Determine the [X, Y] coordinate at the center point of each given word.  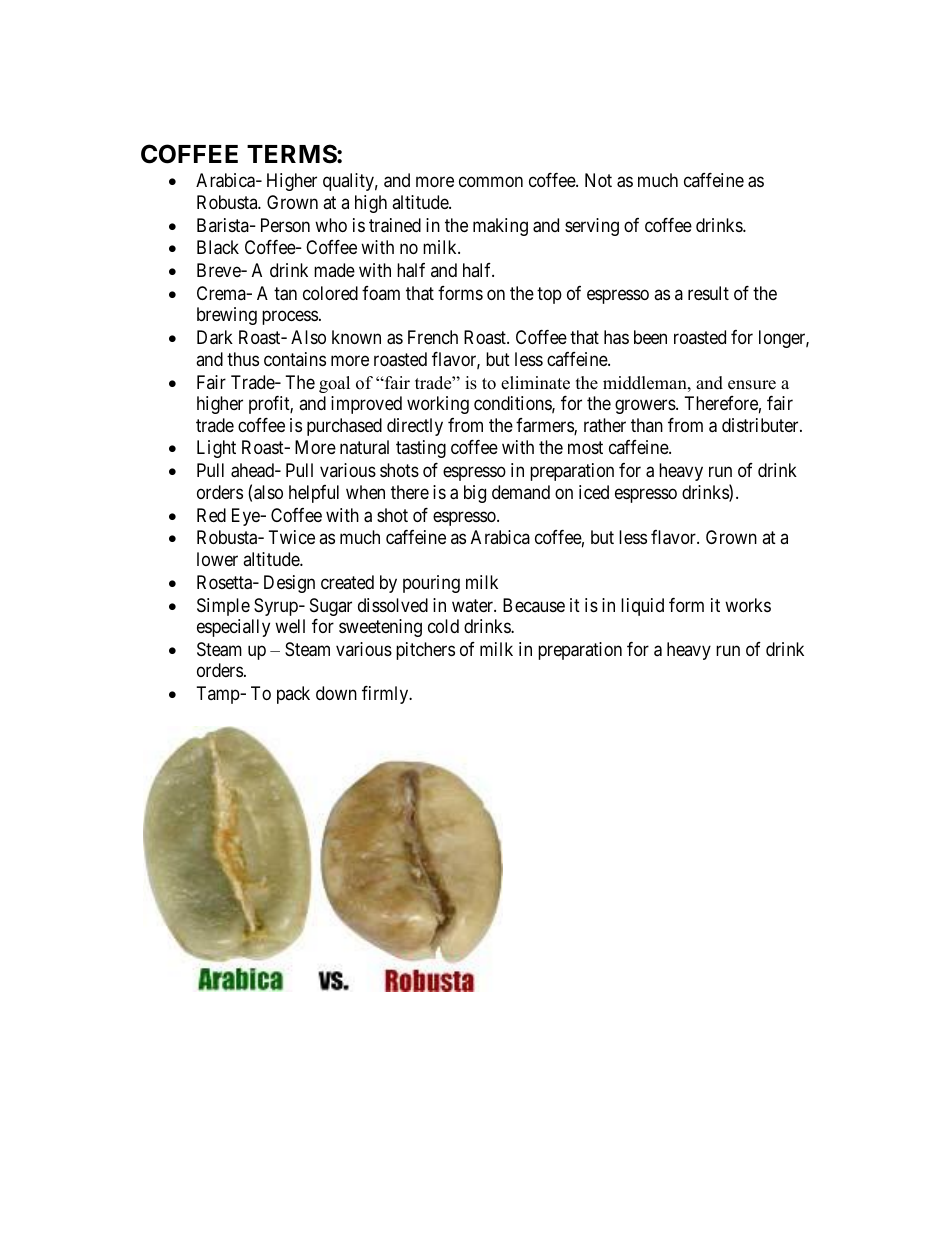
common [491, 182]
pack [293, 695]
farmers [545, 426]
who [331, 225]
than [647, 425]
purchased [344, 427]
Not [598, 180]
